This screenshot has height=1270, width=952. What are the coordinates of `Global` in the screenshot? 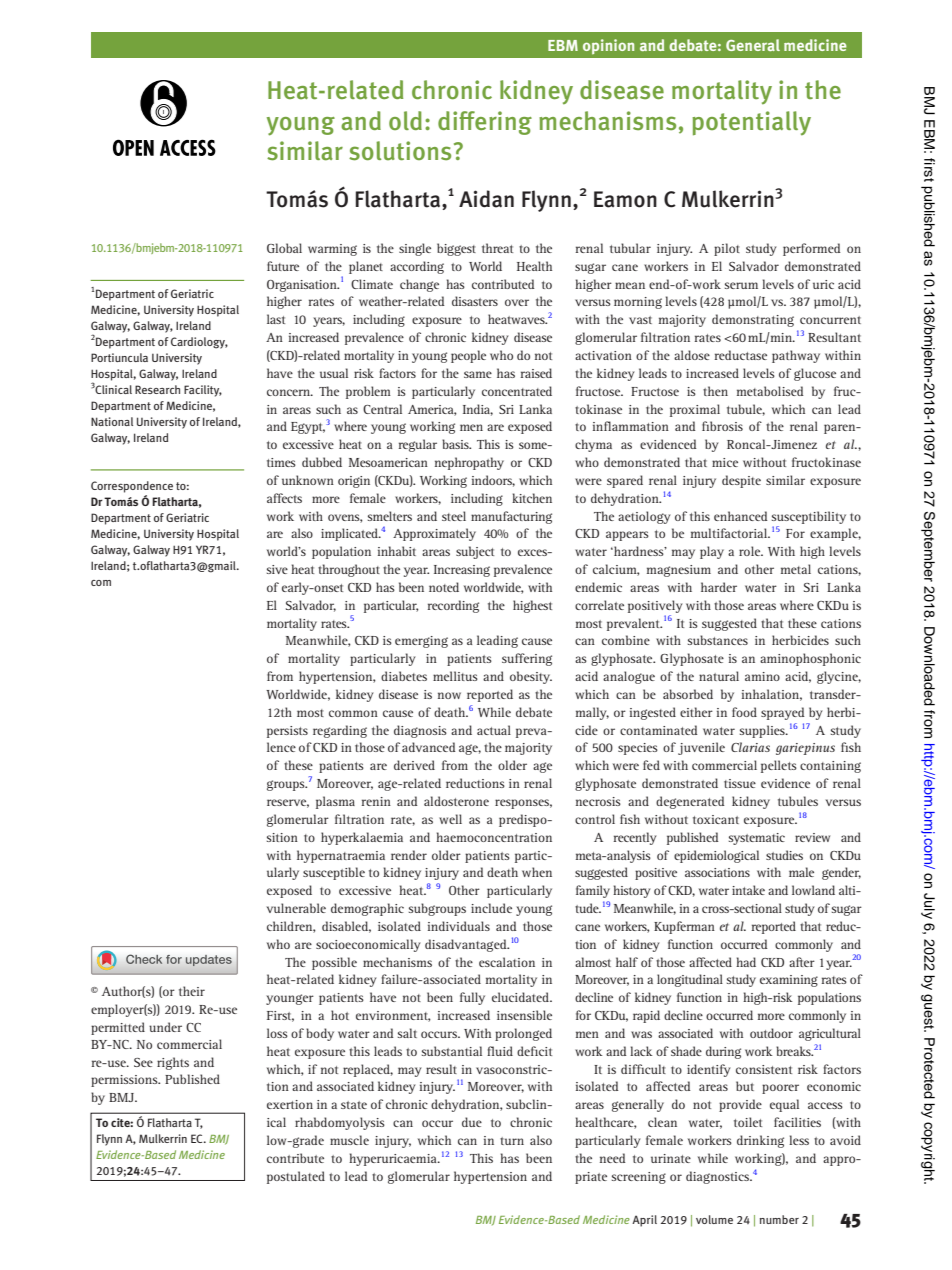 It's located at (284, 248).
